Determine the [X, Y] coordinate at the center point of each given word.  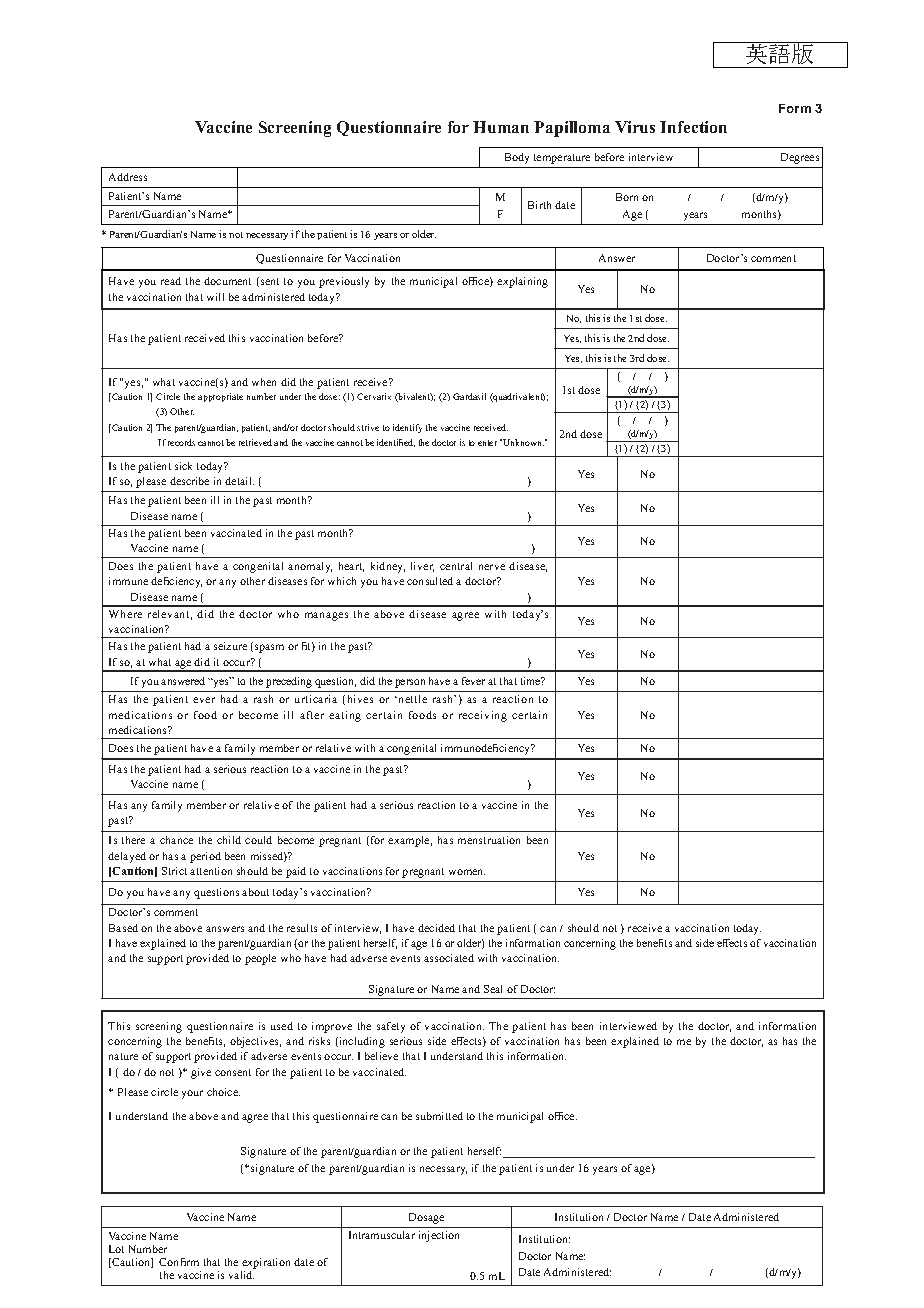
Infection [693, 127]
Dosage [426, 1218]
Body [517, 158]
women [467, 872]
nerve [492, 567]
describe [189, 481]
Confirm [179, 1262]
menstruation [489, 840]
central [456, 566]
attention [211, 871]
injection [439, 1236]
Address [128, 177]
